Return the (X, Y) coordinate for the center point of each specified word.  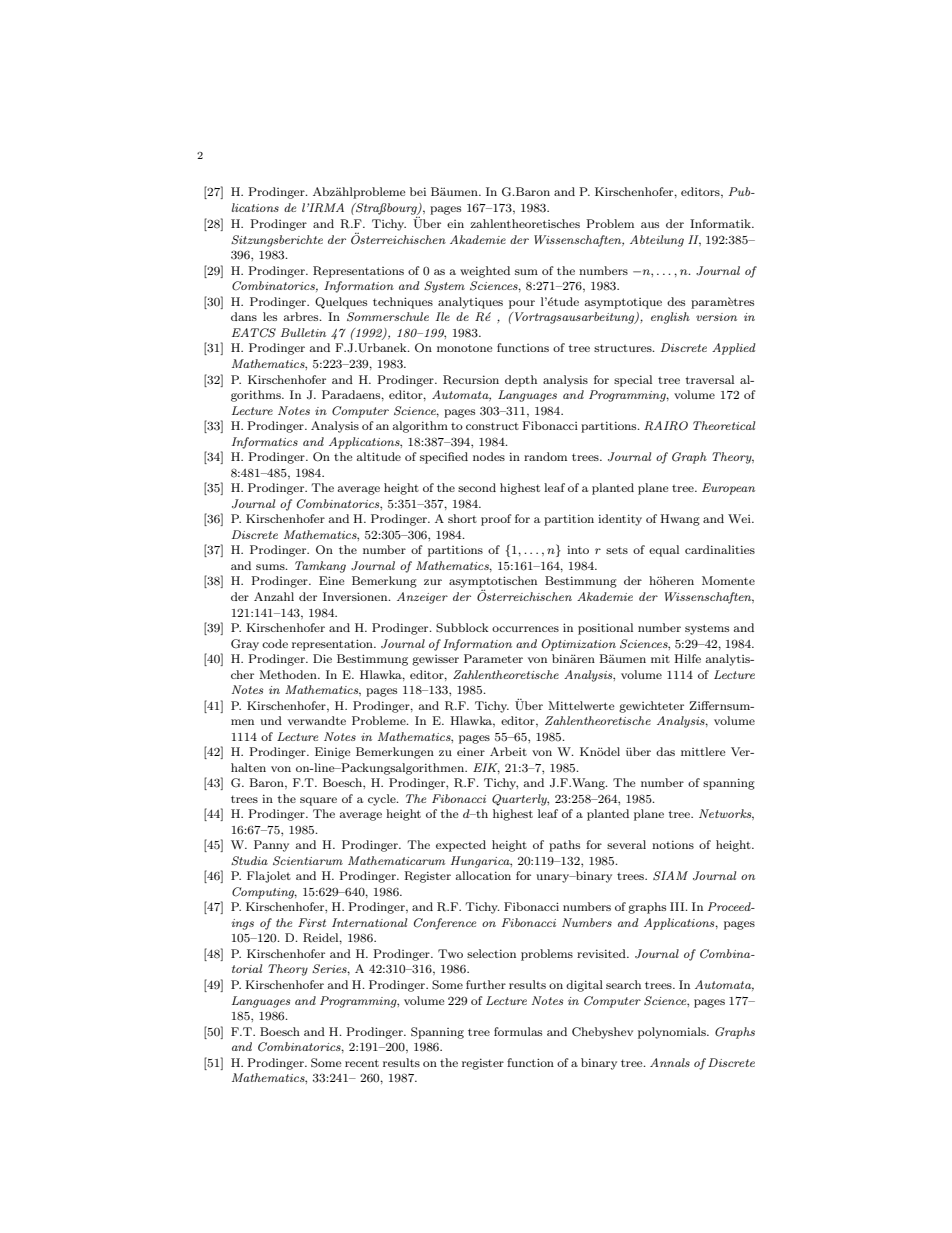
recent (362, 1063)
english (670, 318)
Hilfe (687, 658)
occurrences (525, 629)
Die (322, 658)
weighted (485, 272)
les (270, 316)
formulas (518, 1031)
